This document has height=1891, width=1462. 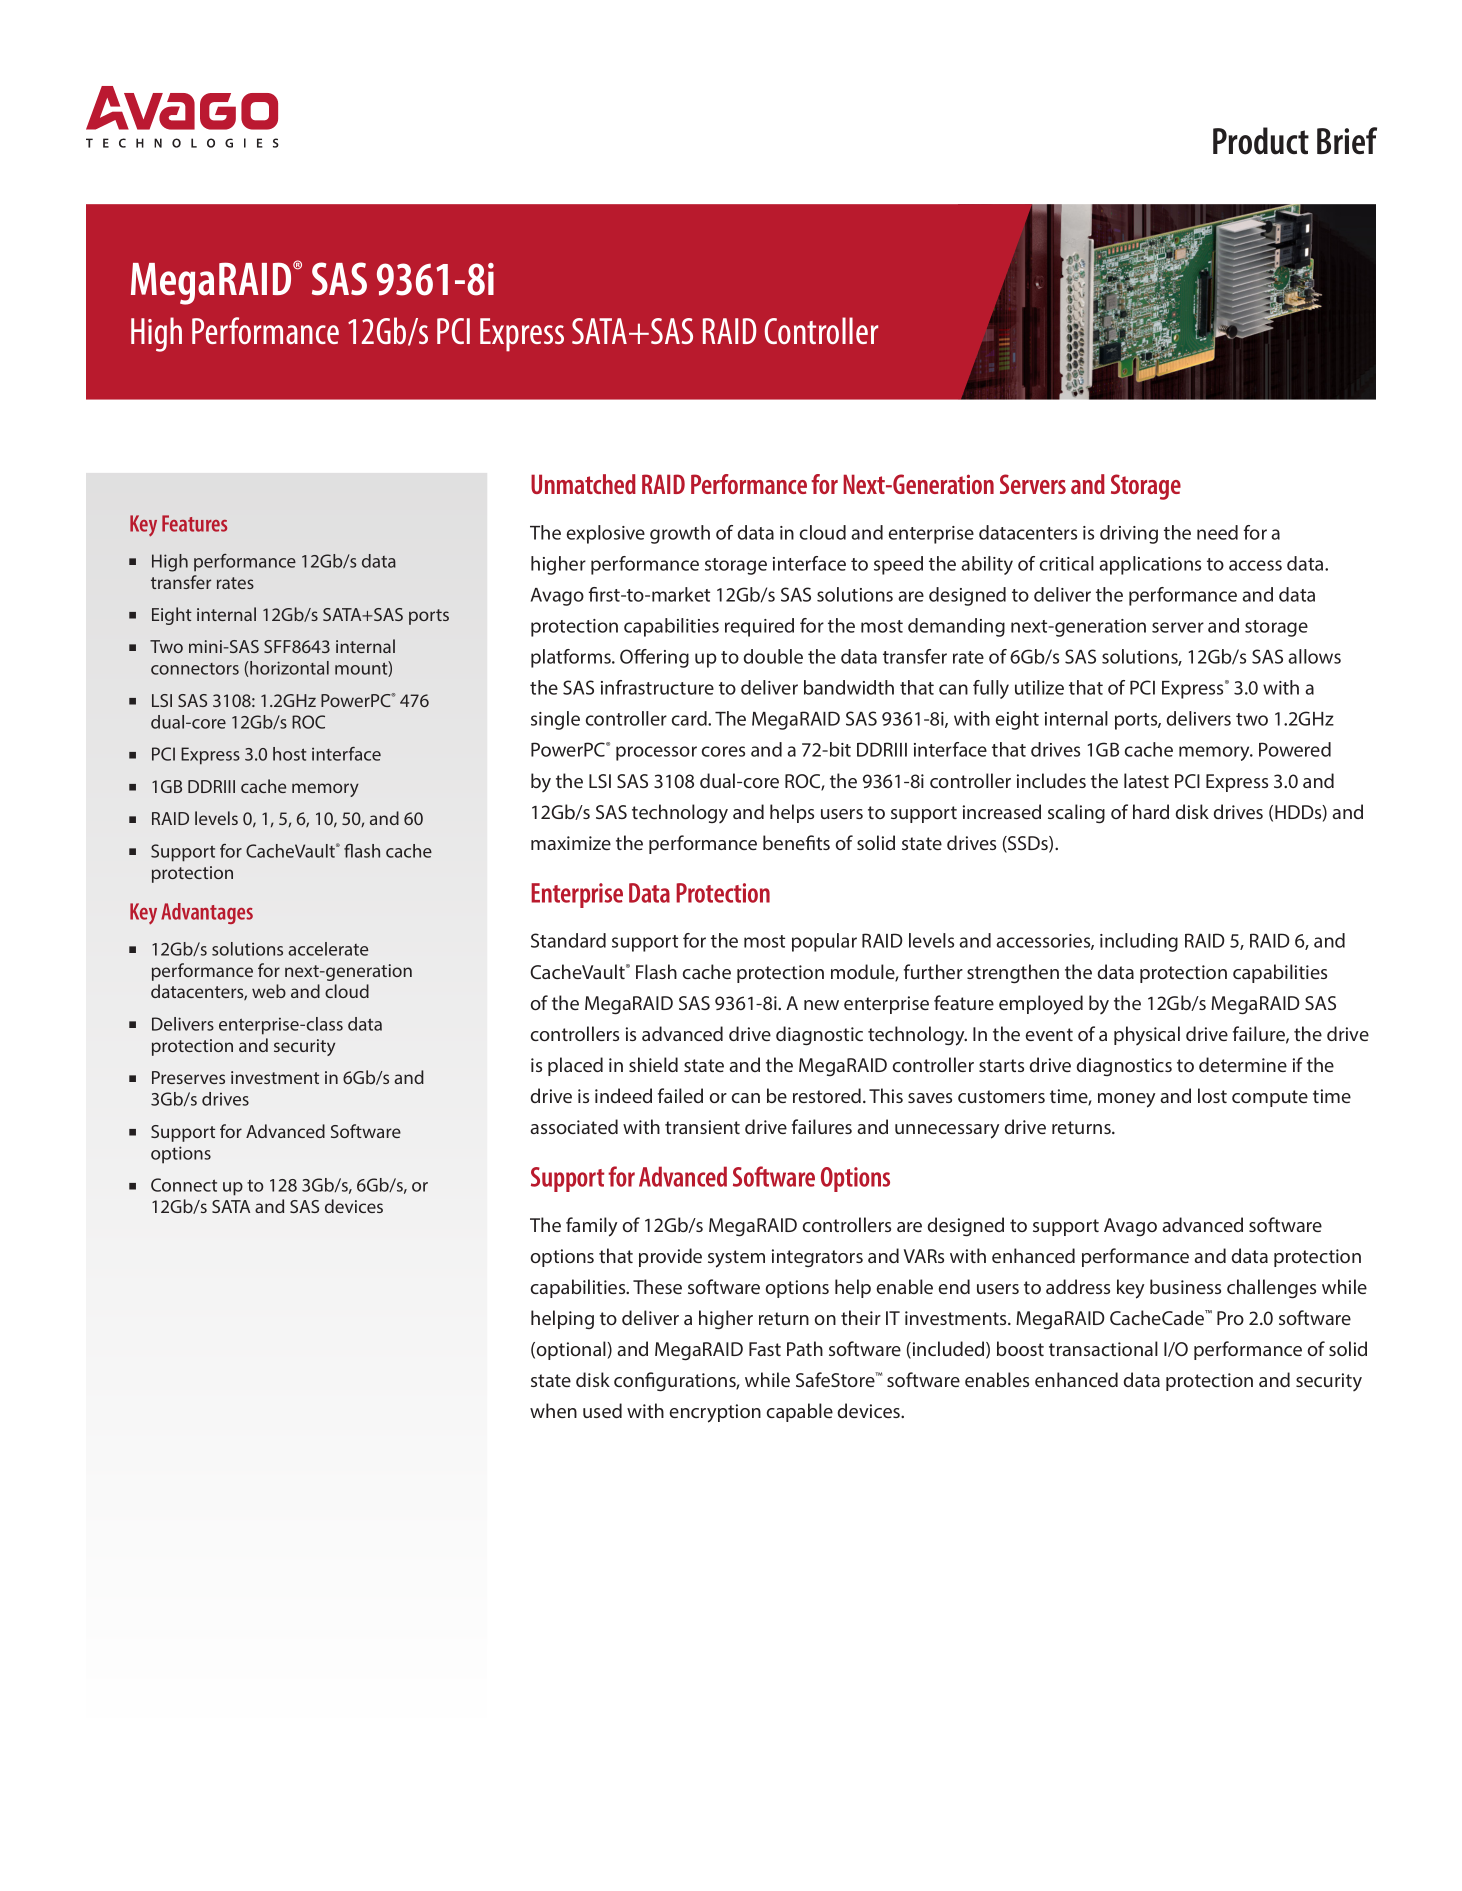 What do you see at coordinates (583, 484) in the document?
I see `Unmatched` at bounding box center [583, 484].
